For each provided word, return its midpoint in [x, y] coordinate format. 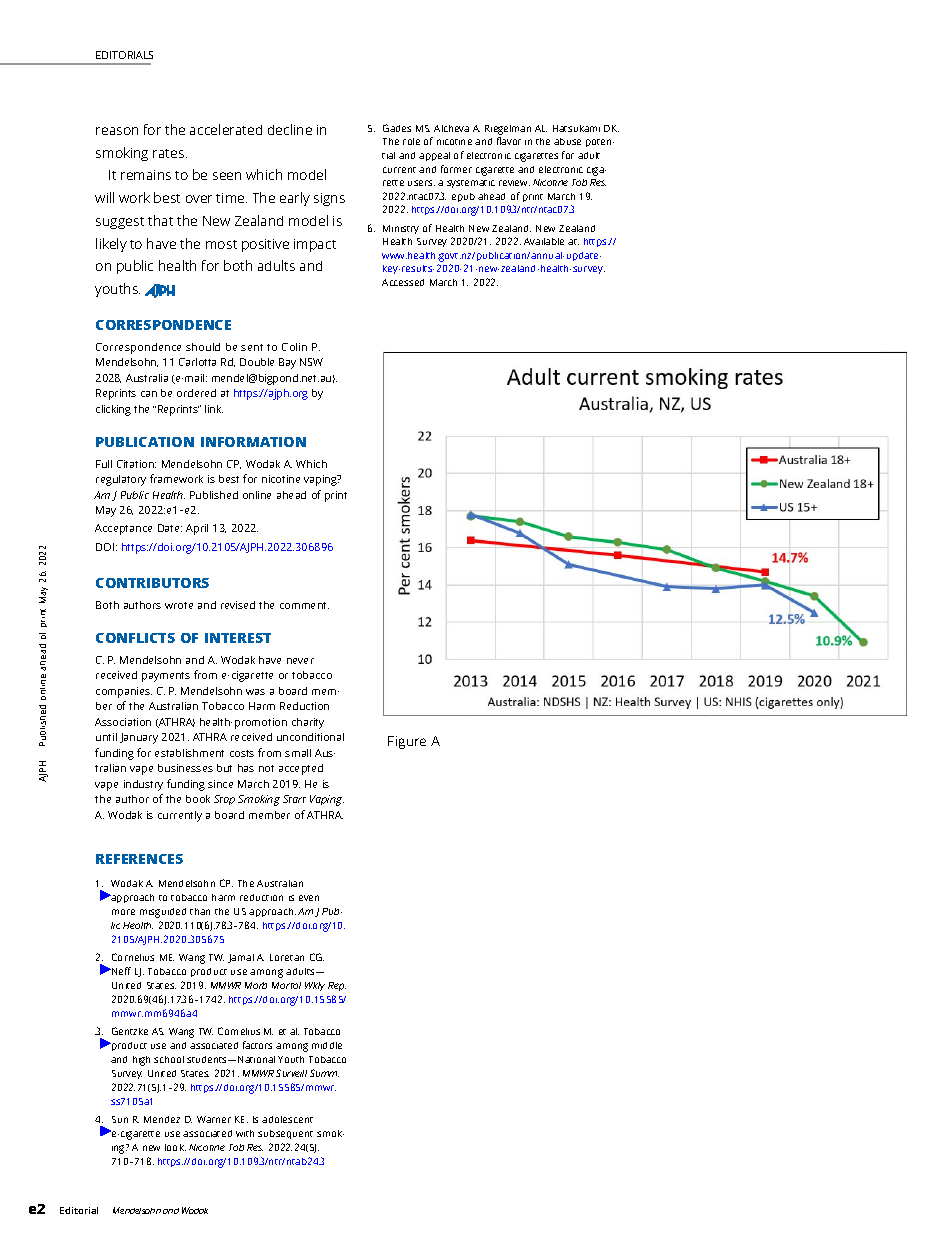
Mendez [162, 1119]
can [149, 394]
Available [544, 241]
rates [170, 153]
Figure [407, 742]
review [514, 183]
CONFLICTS [135, 638]
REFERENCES [139, 859]
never [300, 661]
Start [294, 799]
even [309, 898]
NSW [311, 362]
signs [329, 199]
